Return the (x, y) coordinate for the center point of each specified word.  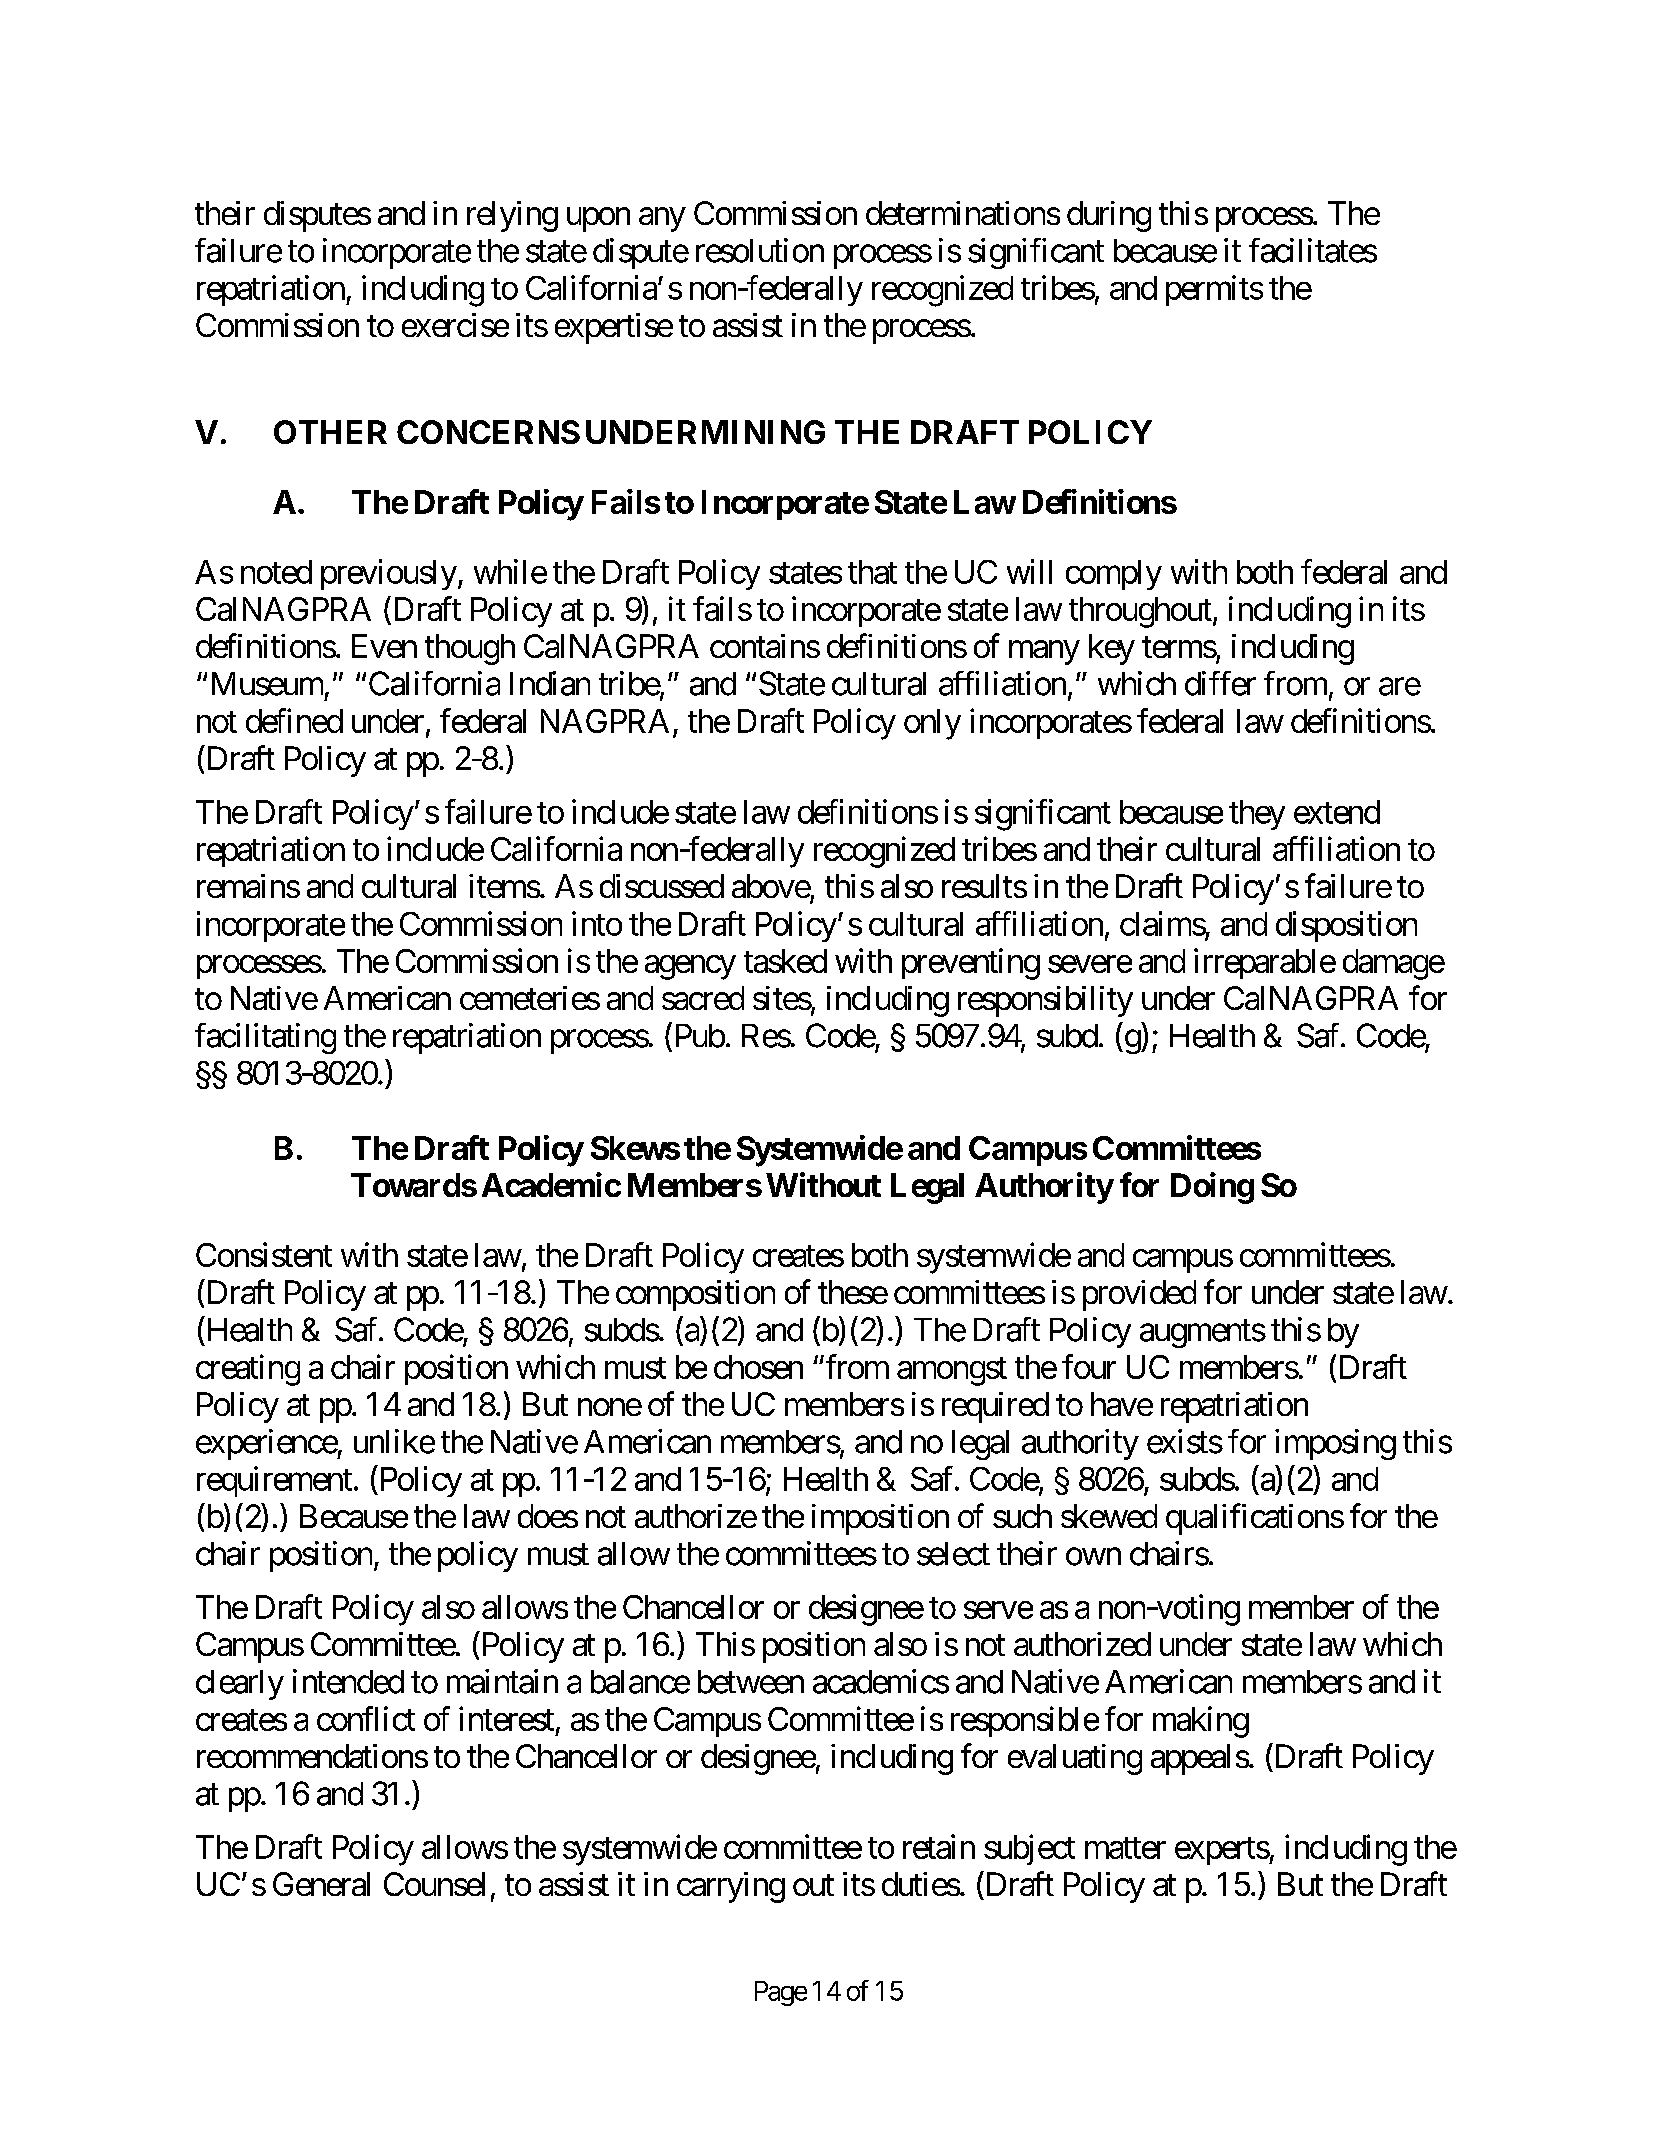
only (932, 724)
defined (294, 720)
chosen (758, 1367)
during (1109, 216)
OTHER (330, 432)
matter (1125, 1848)
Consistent (264, 1254)
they (1257, 815)
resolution (760, 250)
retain (939, 1846)
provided (1139, 1295)
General (321, 1884)
